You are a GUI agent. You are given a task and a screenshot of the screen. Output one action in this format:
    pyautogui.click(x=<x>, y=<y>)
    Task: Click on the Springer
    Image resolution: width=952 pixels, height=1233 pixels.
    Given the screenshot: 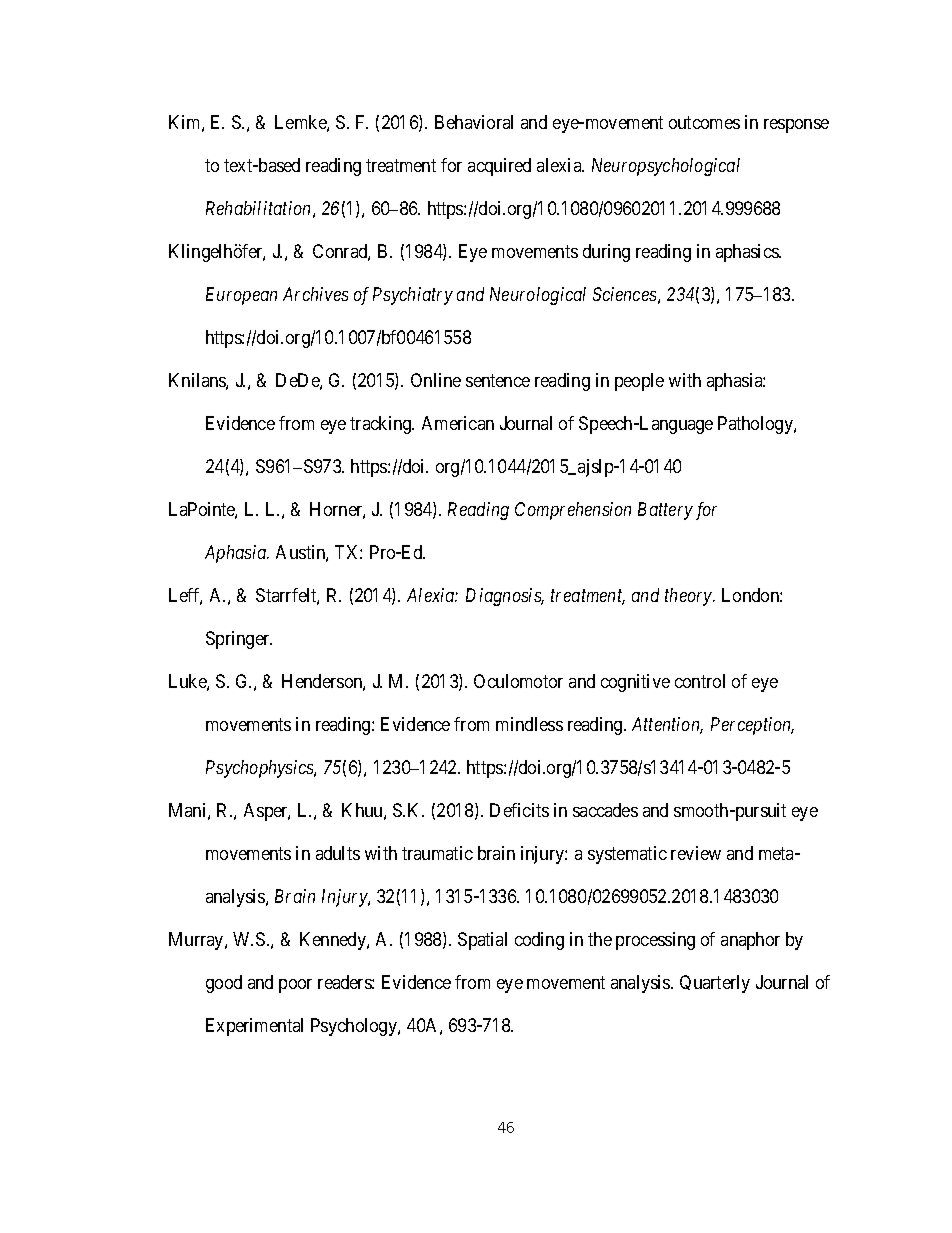 What is the action you would take?
    pyautogui.click(x=239, y=640)
